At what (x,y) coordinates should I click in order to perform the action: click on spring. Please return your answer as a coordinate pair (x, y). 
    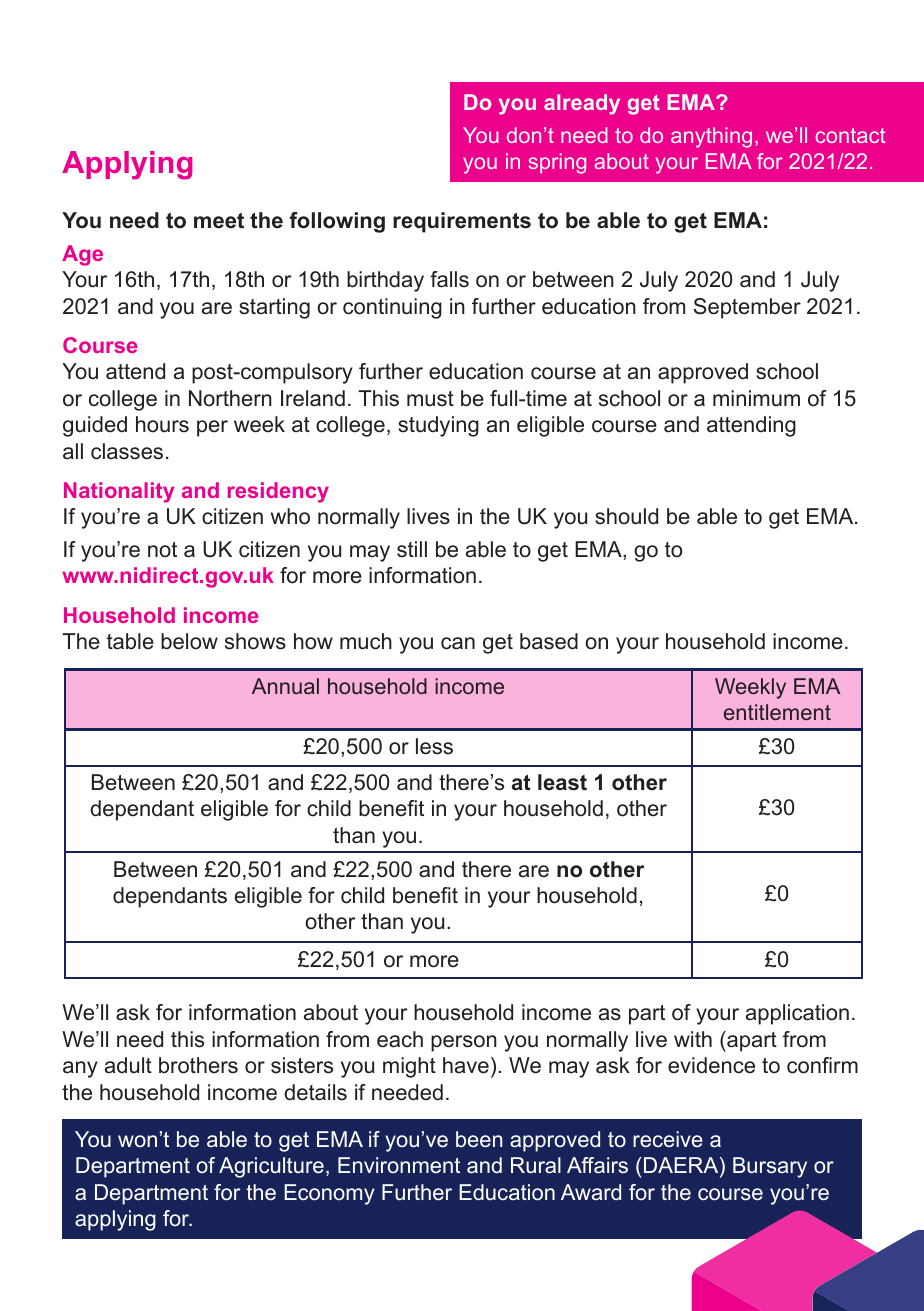
    Looking at the image, I should click on (557, 163).
